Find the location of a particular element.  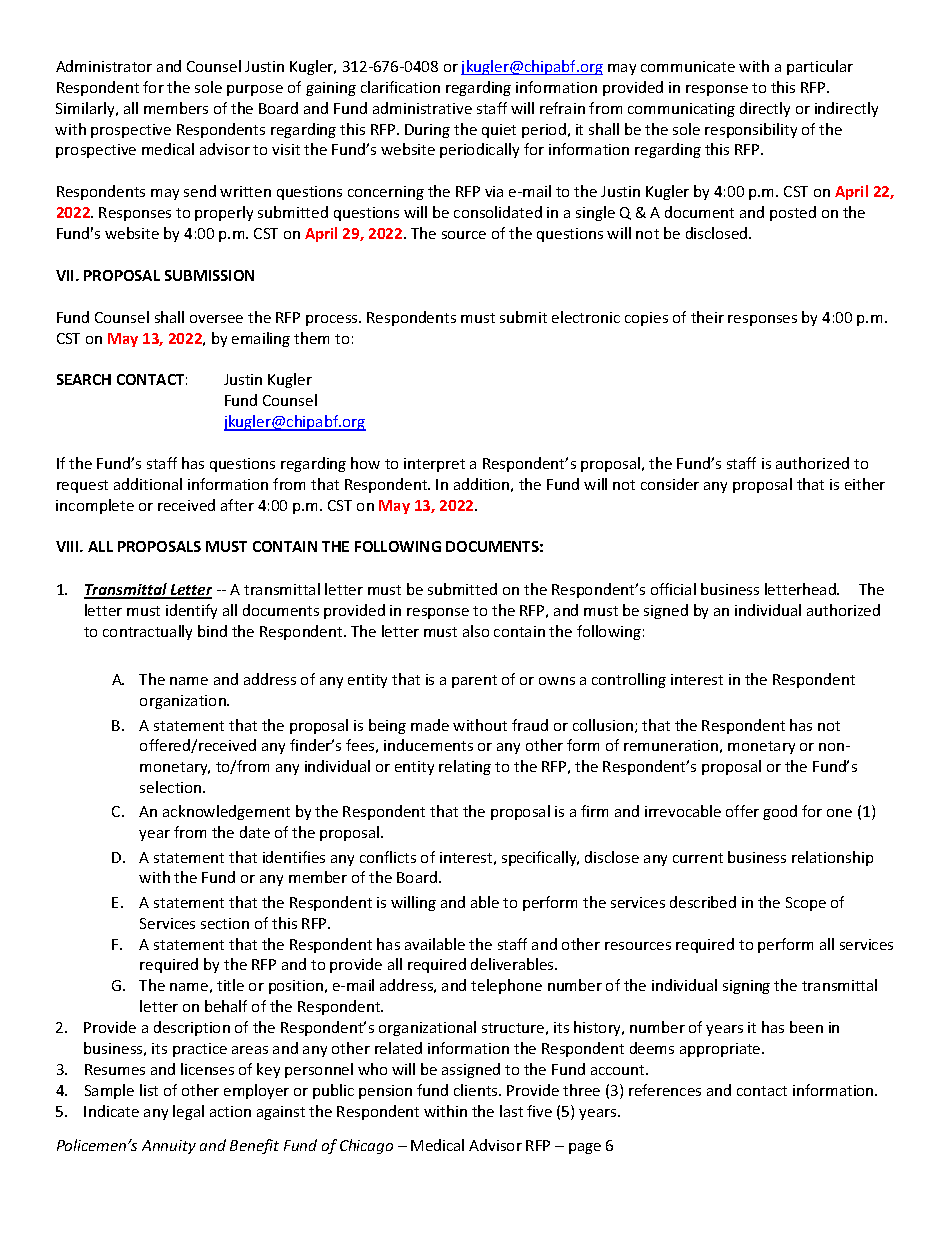

identify is located at coordinates (191, 611).
